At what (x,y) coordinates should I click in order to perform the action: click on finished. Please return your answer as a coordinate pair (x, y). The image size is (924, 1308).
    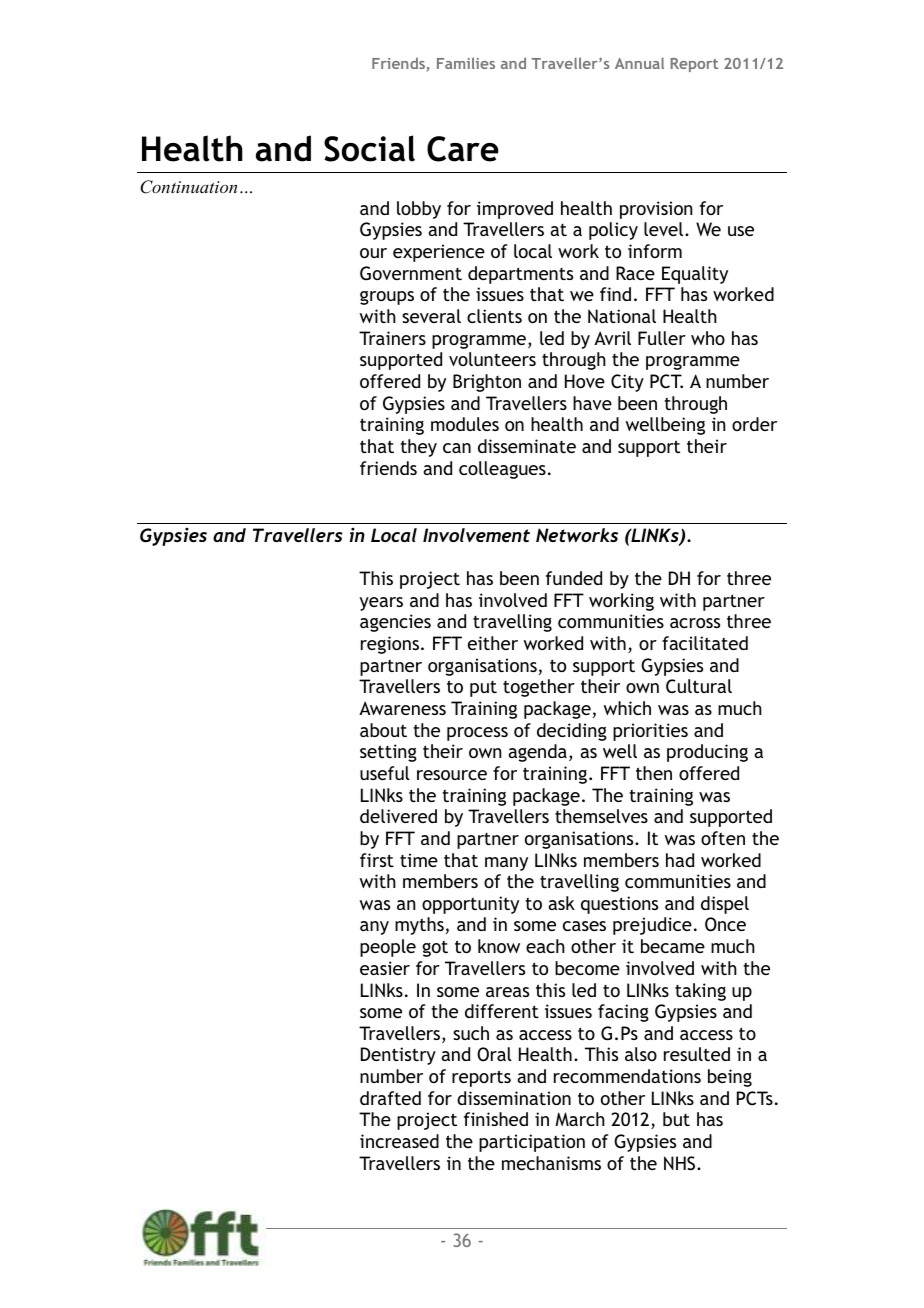
    Looking at the image, I should click on (496, 1119).
